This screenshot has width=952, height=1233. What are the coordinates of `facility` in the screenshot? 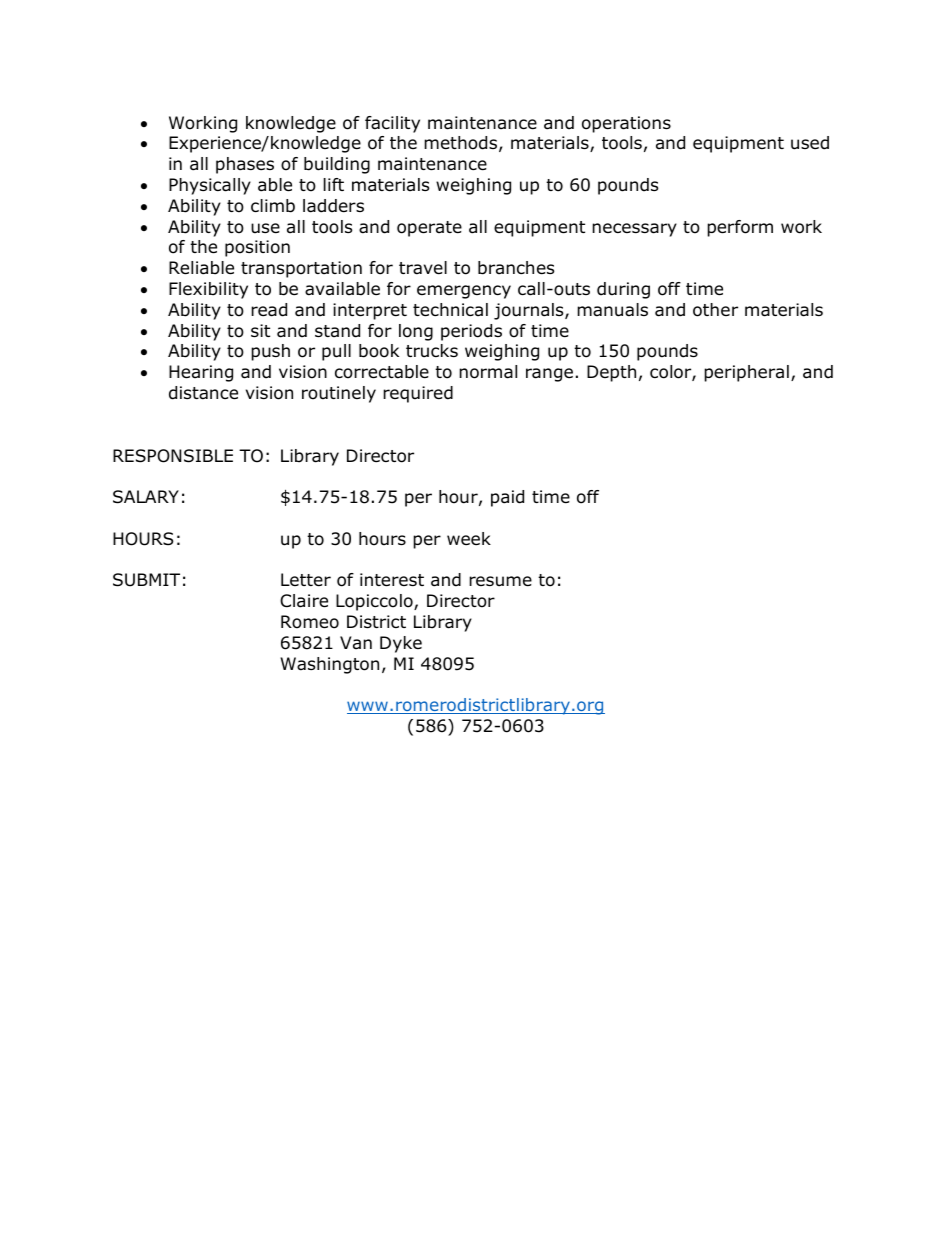 It's located at (392, 124).
